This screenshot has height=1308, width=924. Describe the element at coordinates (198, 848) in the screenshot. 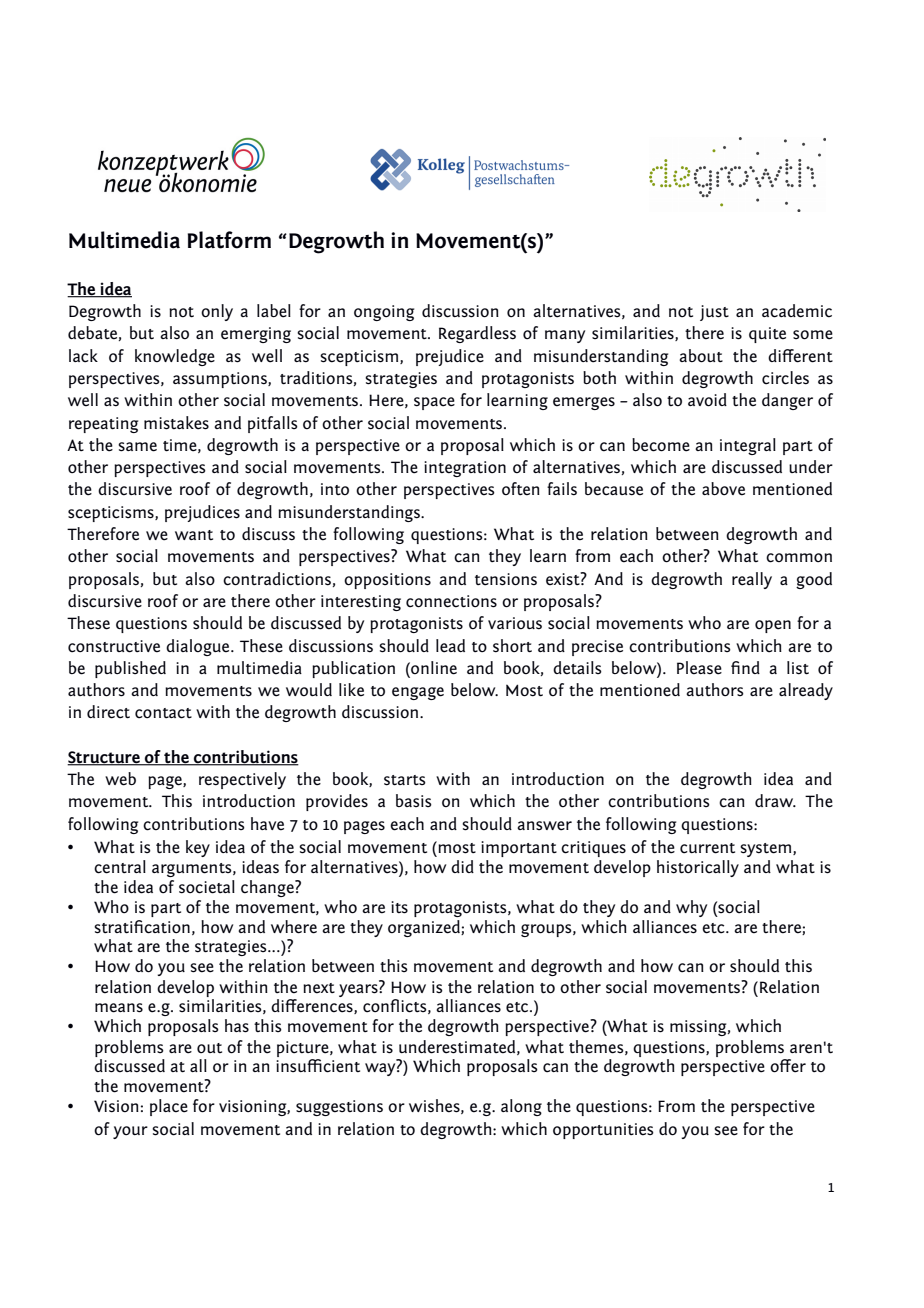

I see `key` at that location.
